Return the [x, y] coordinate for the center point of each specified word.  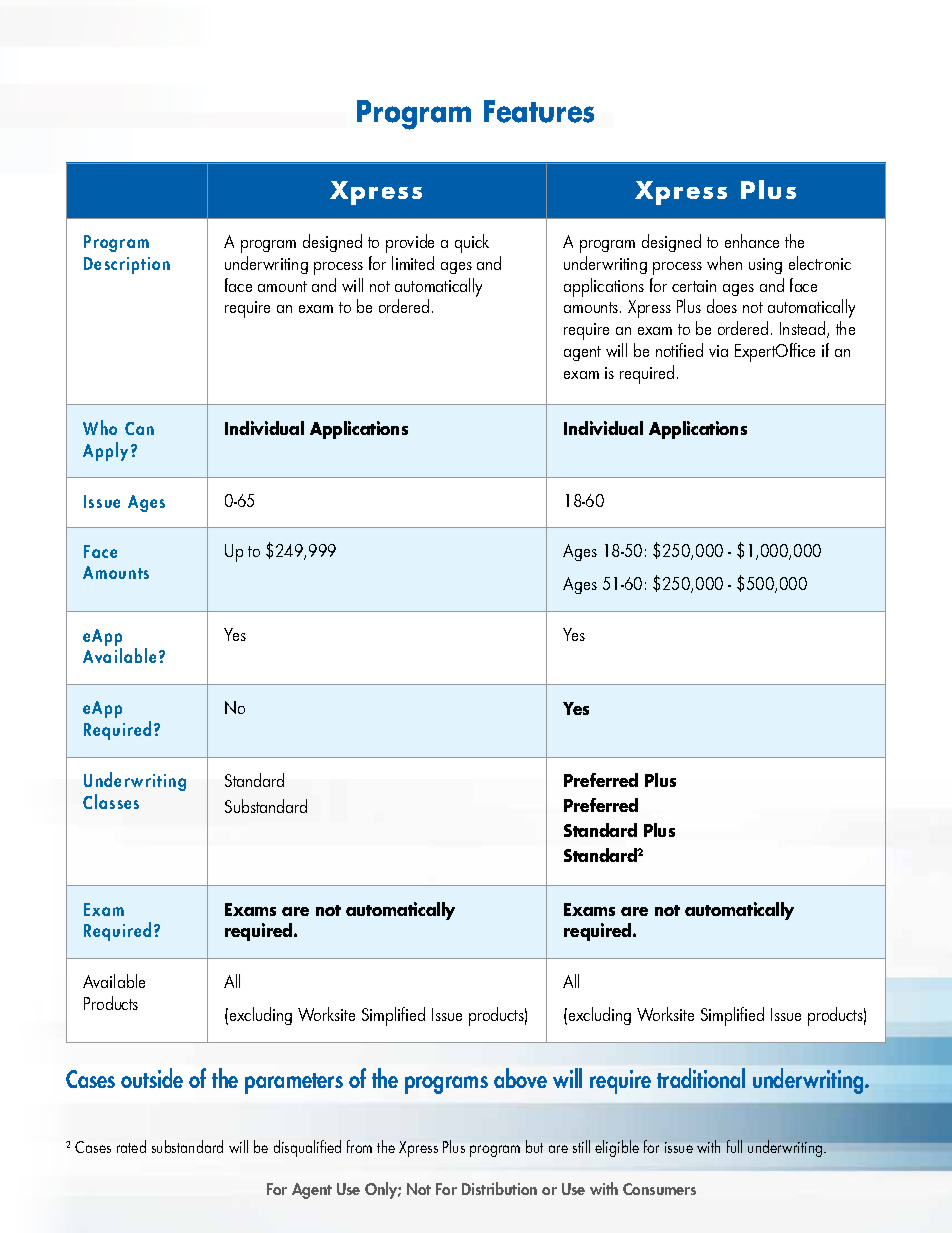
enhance [752, 241]
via [718, 351]
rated [131, 1146]
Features [539, 111]
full [734, 1146]
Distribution [499, 1188]
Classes [111, 801]
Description [127, 265]
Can [139, 428]
